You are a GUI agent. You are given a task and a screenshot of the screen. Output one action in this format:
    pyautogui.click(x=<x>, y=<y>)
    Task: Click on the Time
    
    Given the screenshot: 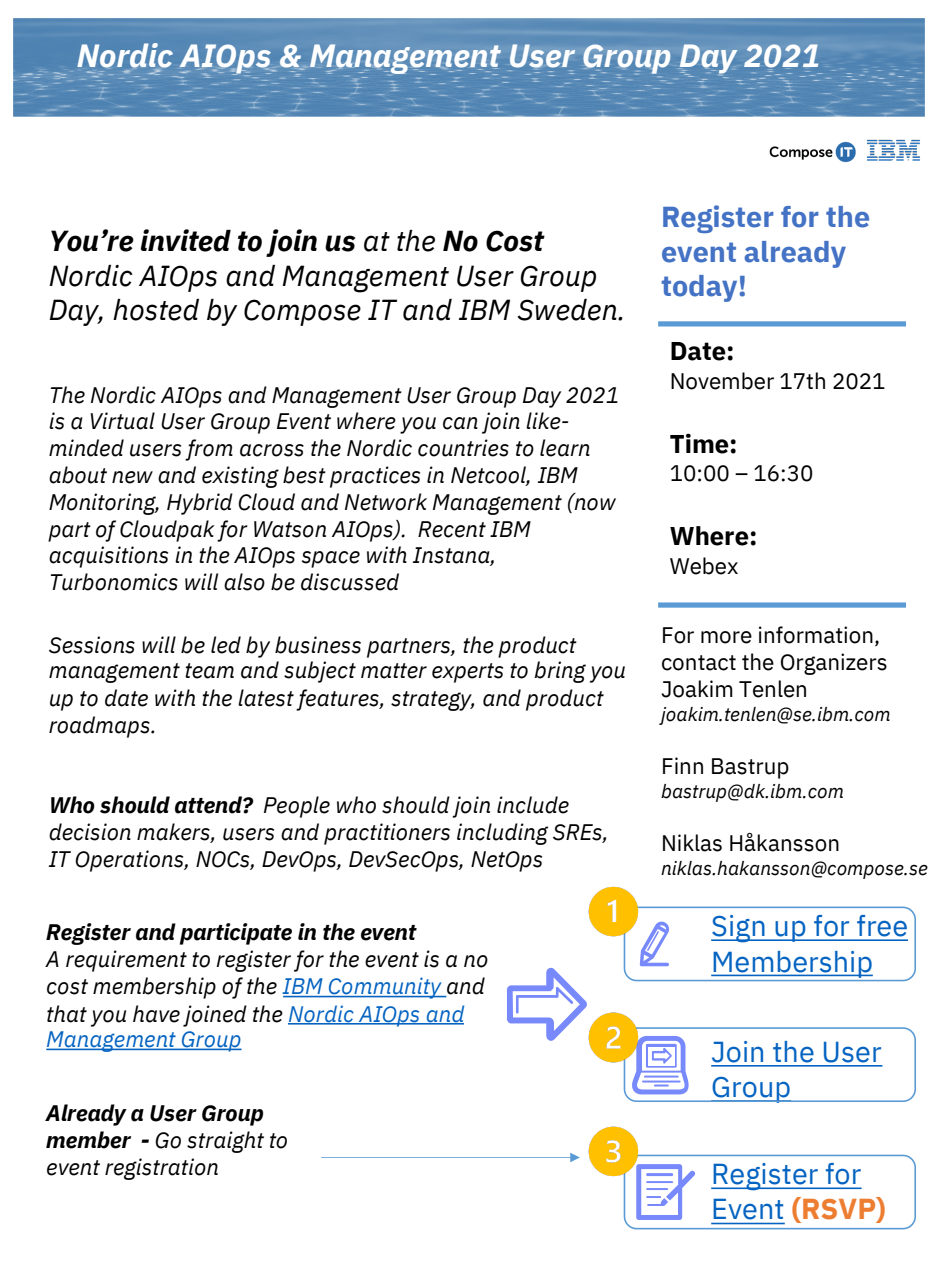 What is the action you would take?
    pyautogui.click(x=699, y=443)
